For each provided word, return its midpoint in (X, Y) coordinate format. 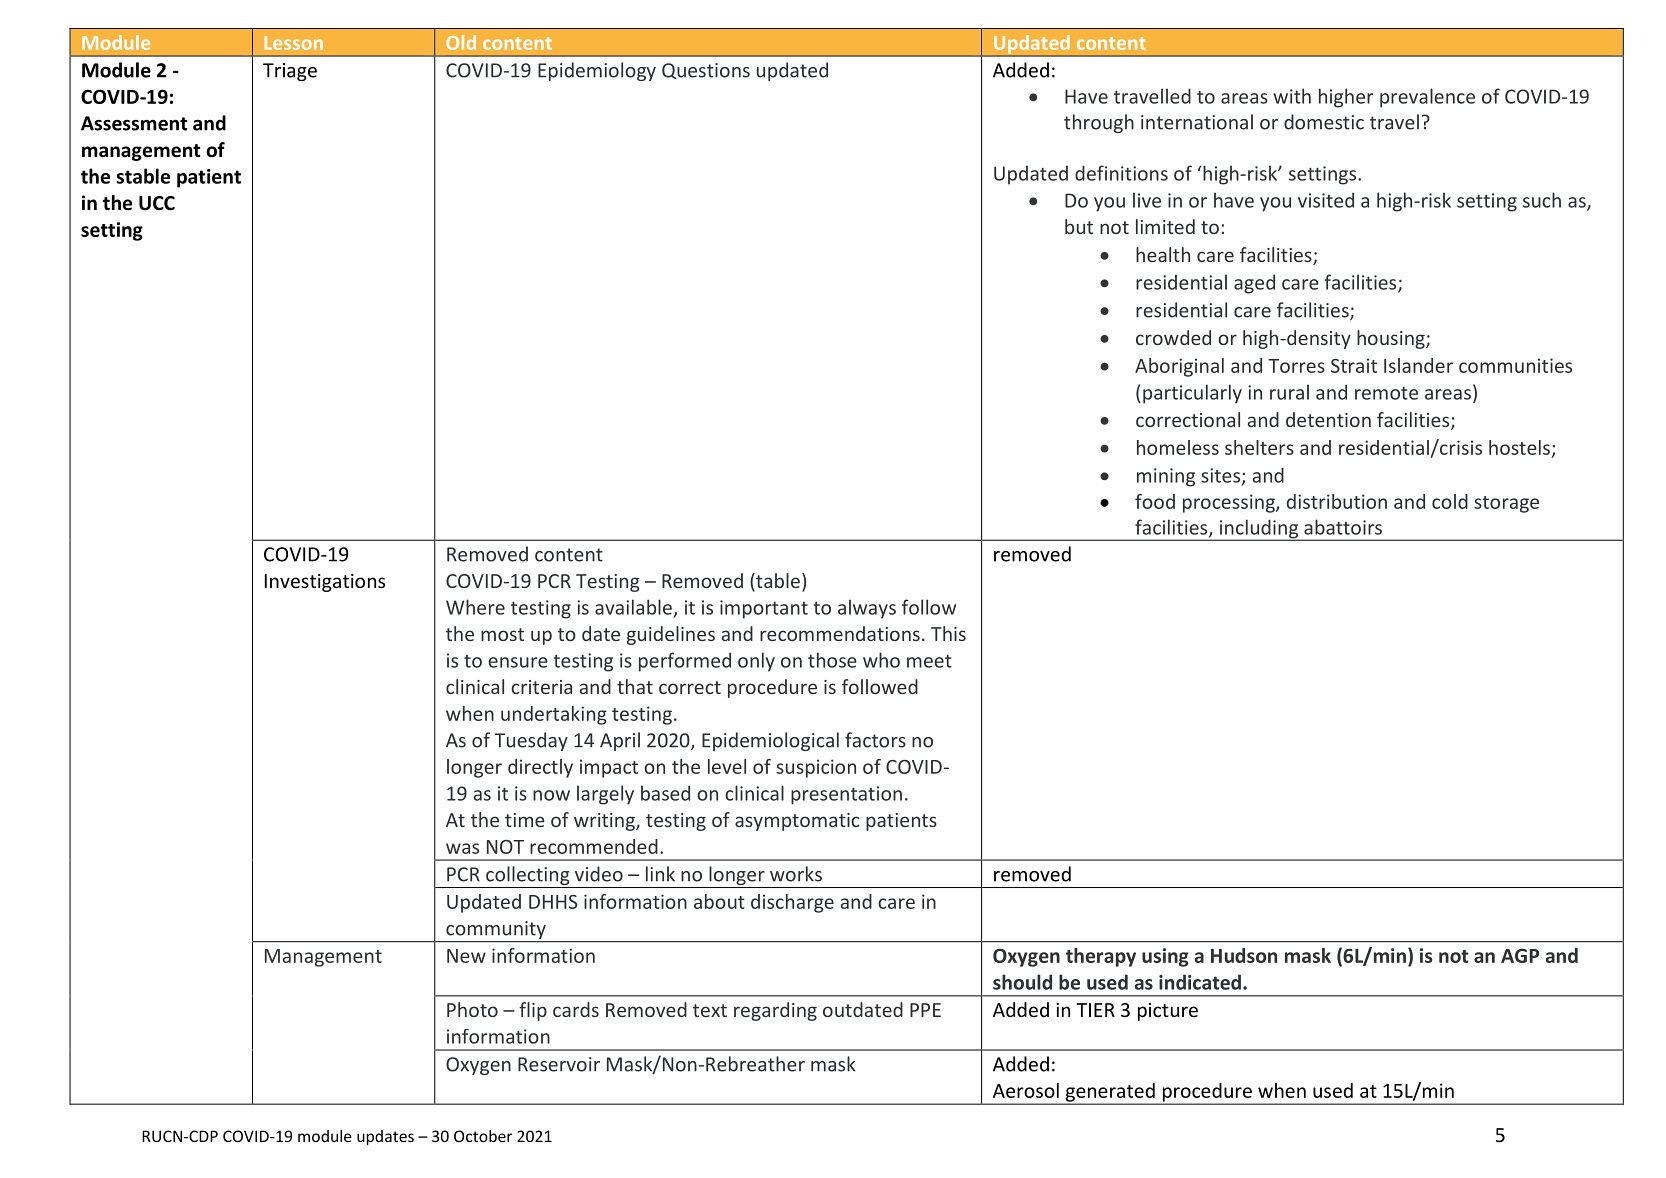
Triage (290, 72)
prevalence (1427, 98)
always (867, 609)
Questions (706, 71)
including (1259, 530)
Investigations (325, 583)
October (483, 1136)
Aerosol (1026, 1090)
